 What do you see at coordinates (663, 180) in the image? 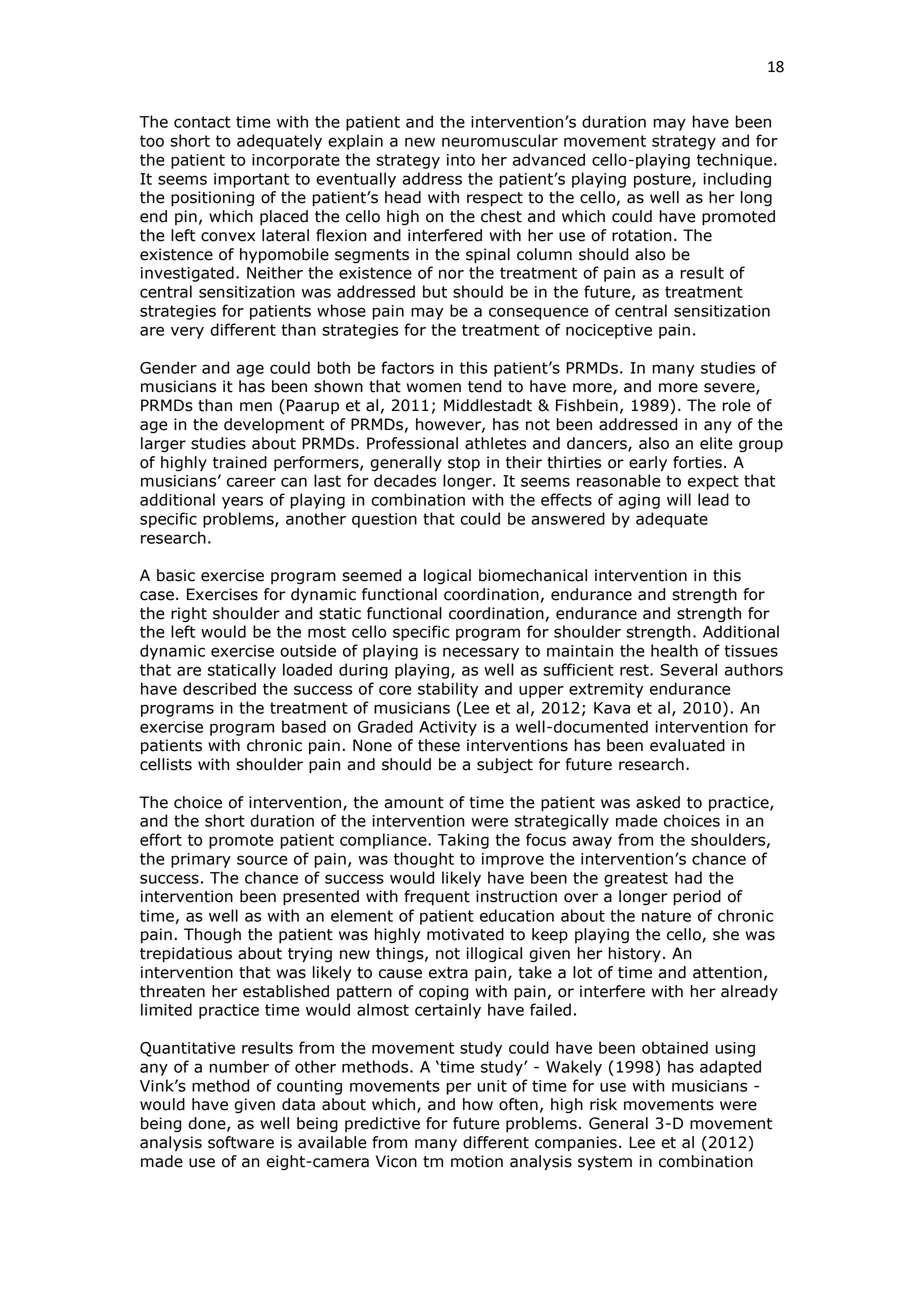
I see `posture` at bounding box center [663, 180].
